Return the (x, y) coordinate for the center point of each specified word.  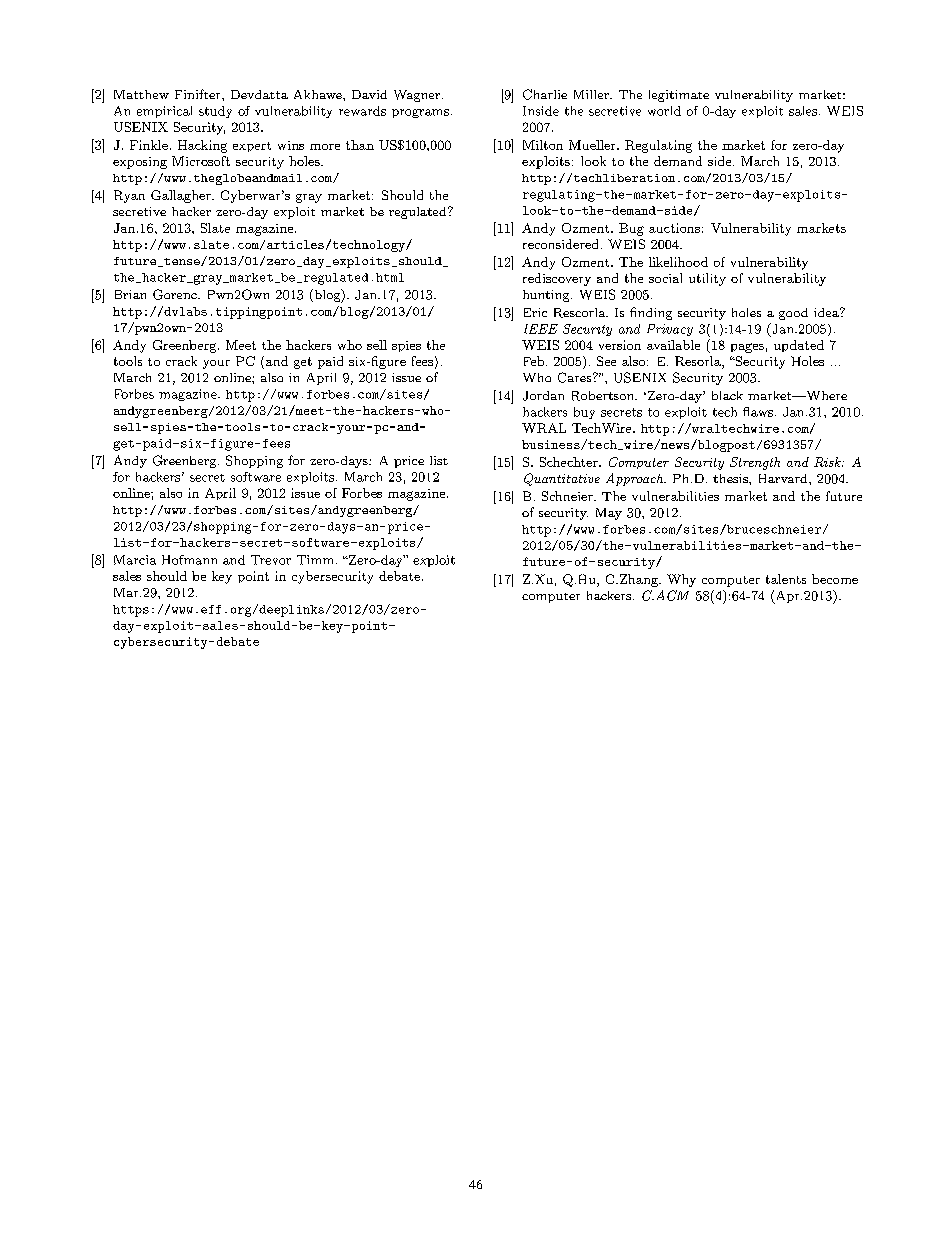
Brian (130, 294)
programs (420, 113)
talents (786, 579)
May (609, 514)
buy (584, 413)
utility (707, 279)
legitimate (679, 96)
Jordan (543, 396)
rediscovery (557, 279)
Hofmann (189, 560)
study (215, 112)
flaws (758, 412)
